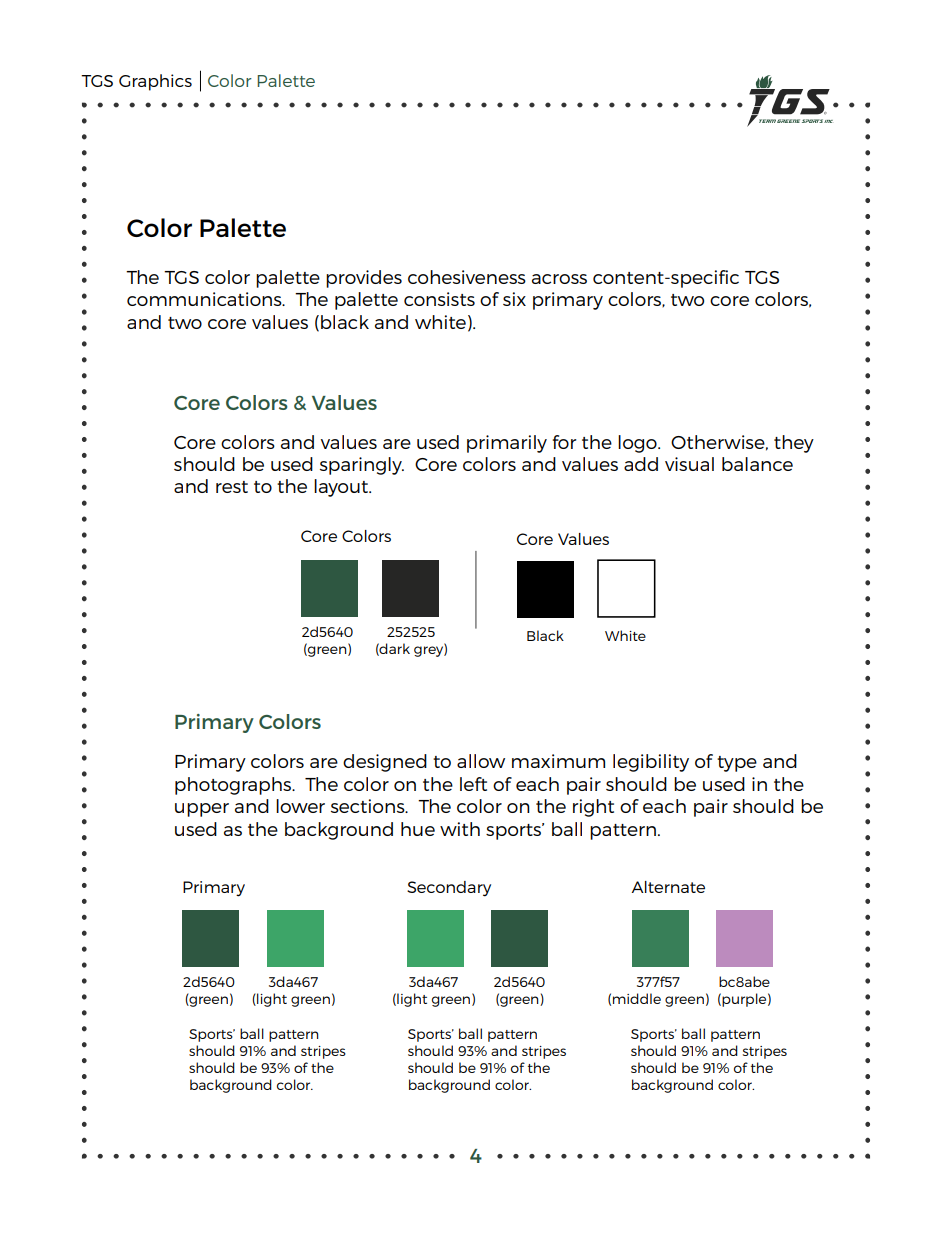 This screenshot has width=952, height=1233. I want to click on they, so click(794, 444).
